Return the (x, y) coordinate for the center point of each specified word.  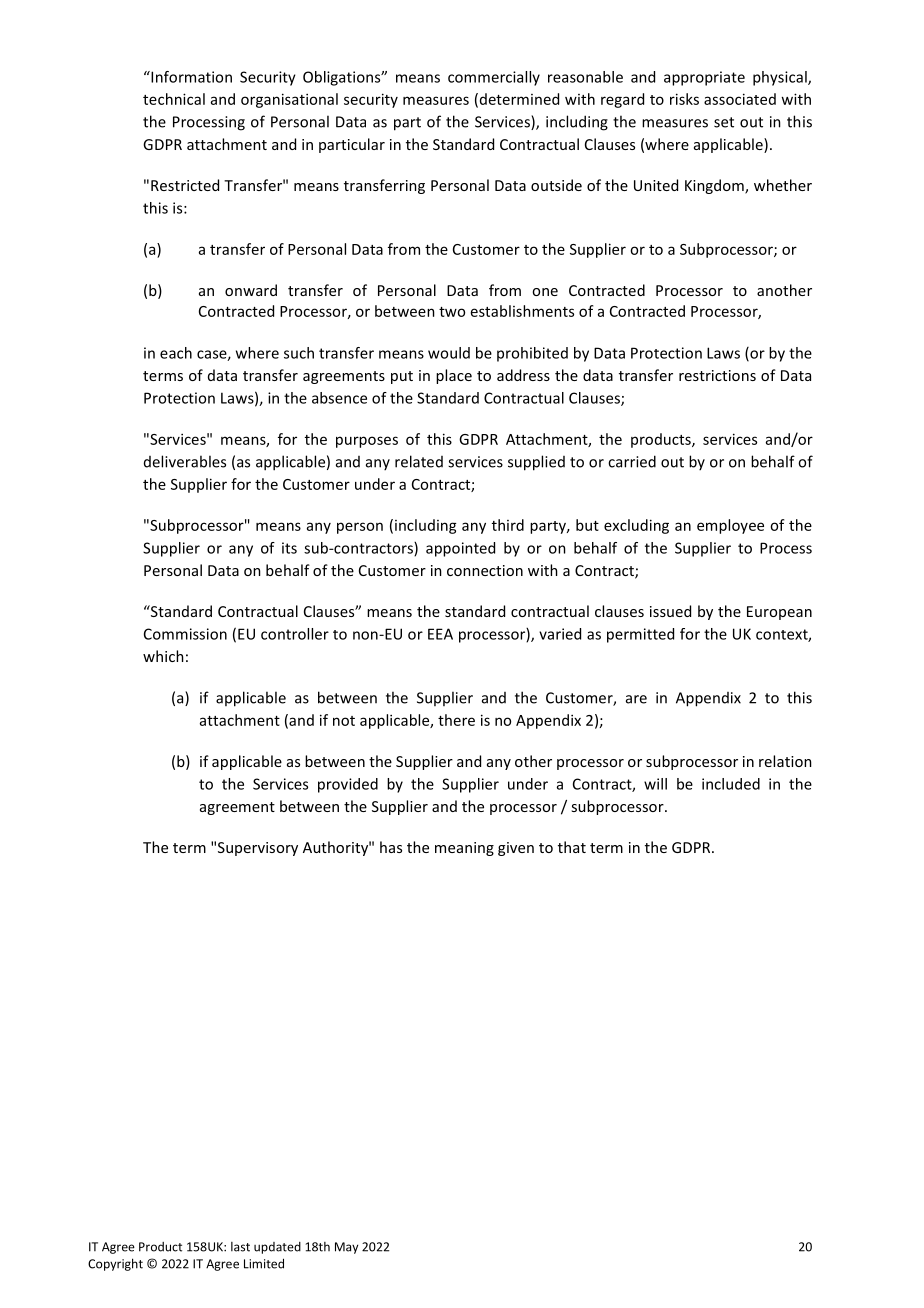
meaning (464, 849)
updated (277, 1248)
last (240, 1247)
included (731, 784)
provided (348, 785)
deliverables (185, 461)
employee (730, 526)
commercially (494, 78)
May (346, 1248)
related (419, 461)
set (724, 122)
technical (174, 99)
